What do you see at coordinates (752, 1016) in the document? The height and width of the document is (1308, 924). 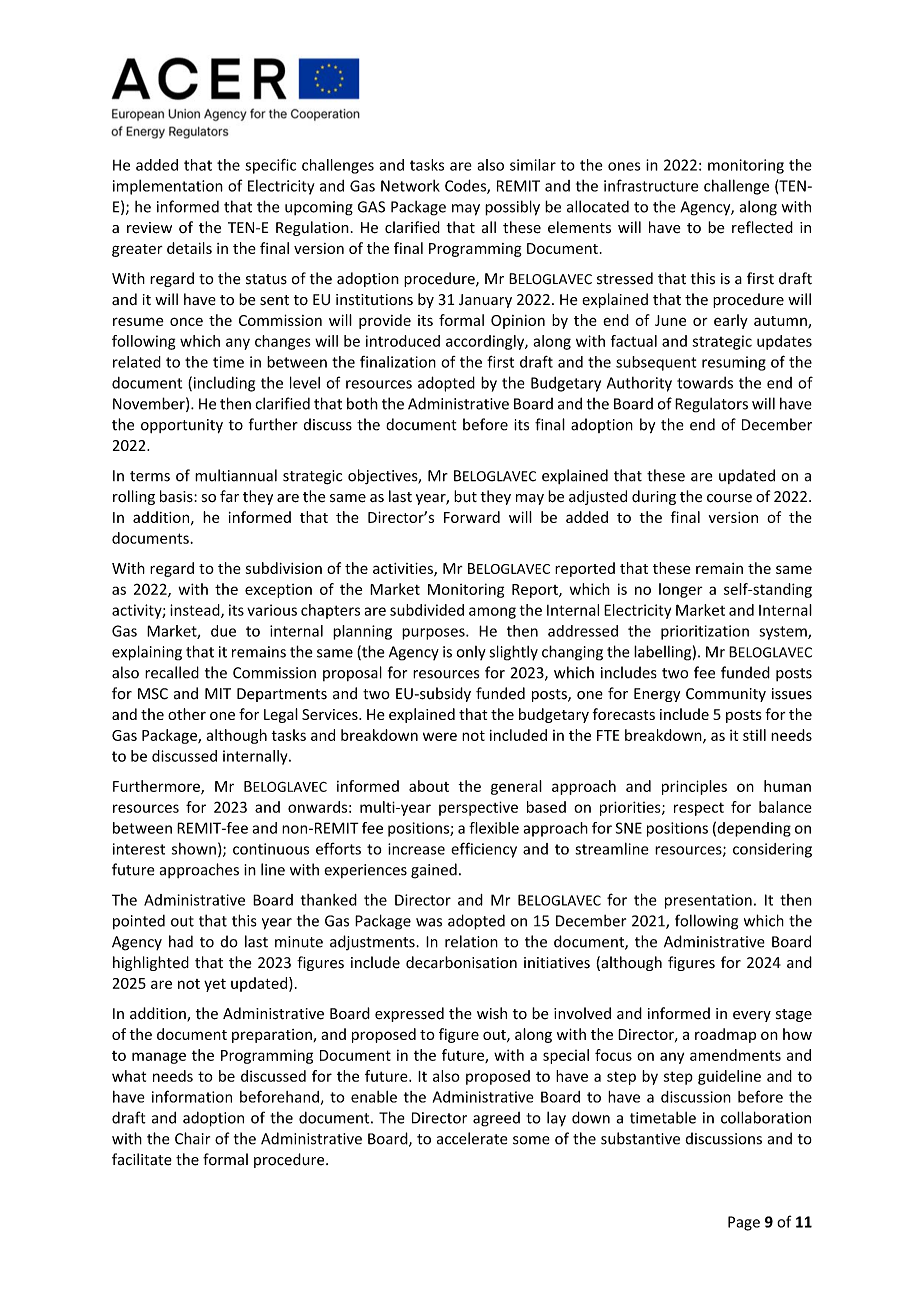 I see `every` at bounding box center [752, 1016].
